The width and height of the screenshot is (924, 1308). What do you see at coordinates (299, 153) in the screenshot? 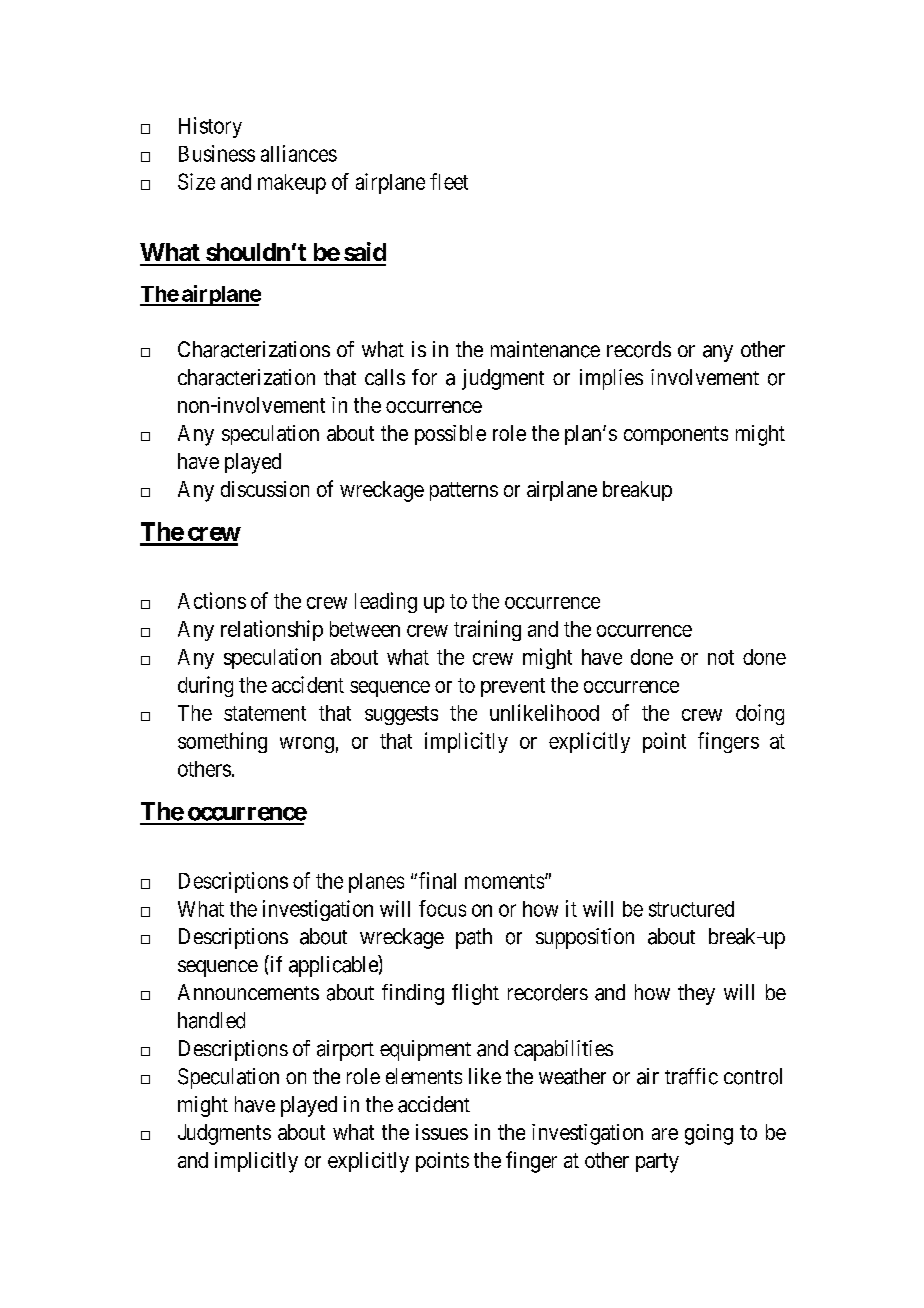
I see `alliances` at bounding box center [299, 153].
